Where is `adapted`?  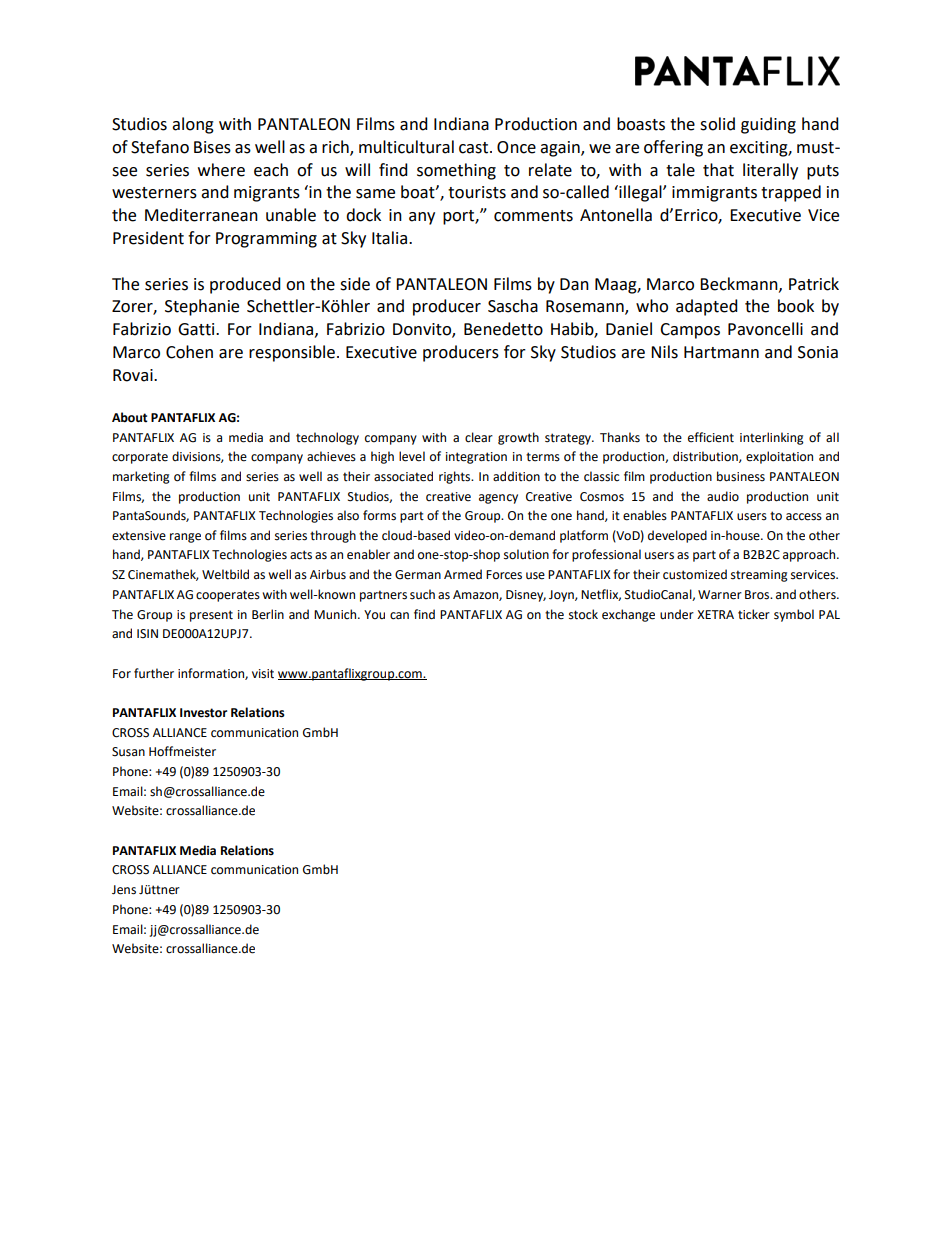
adapted is located at coordinates (707, 307).
